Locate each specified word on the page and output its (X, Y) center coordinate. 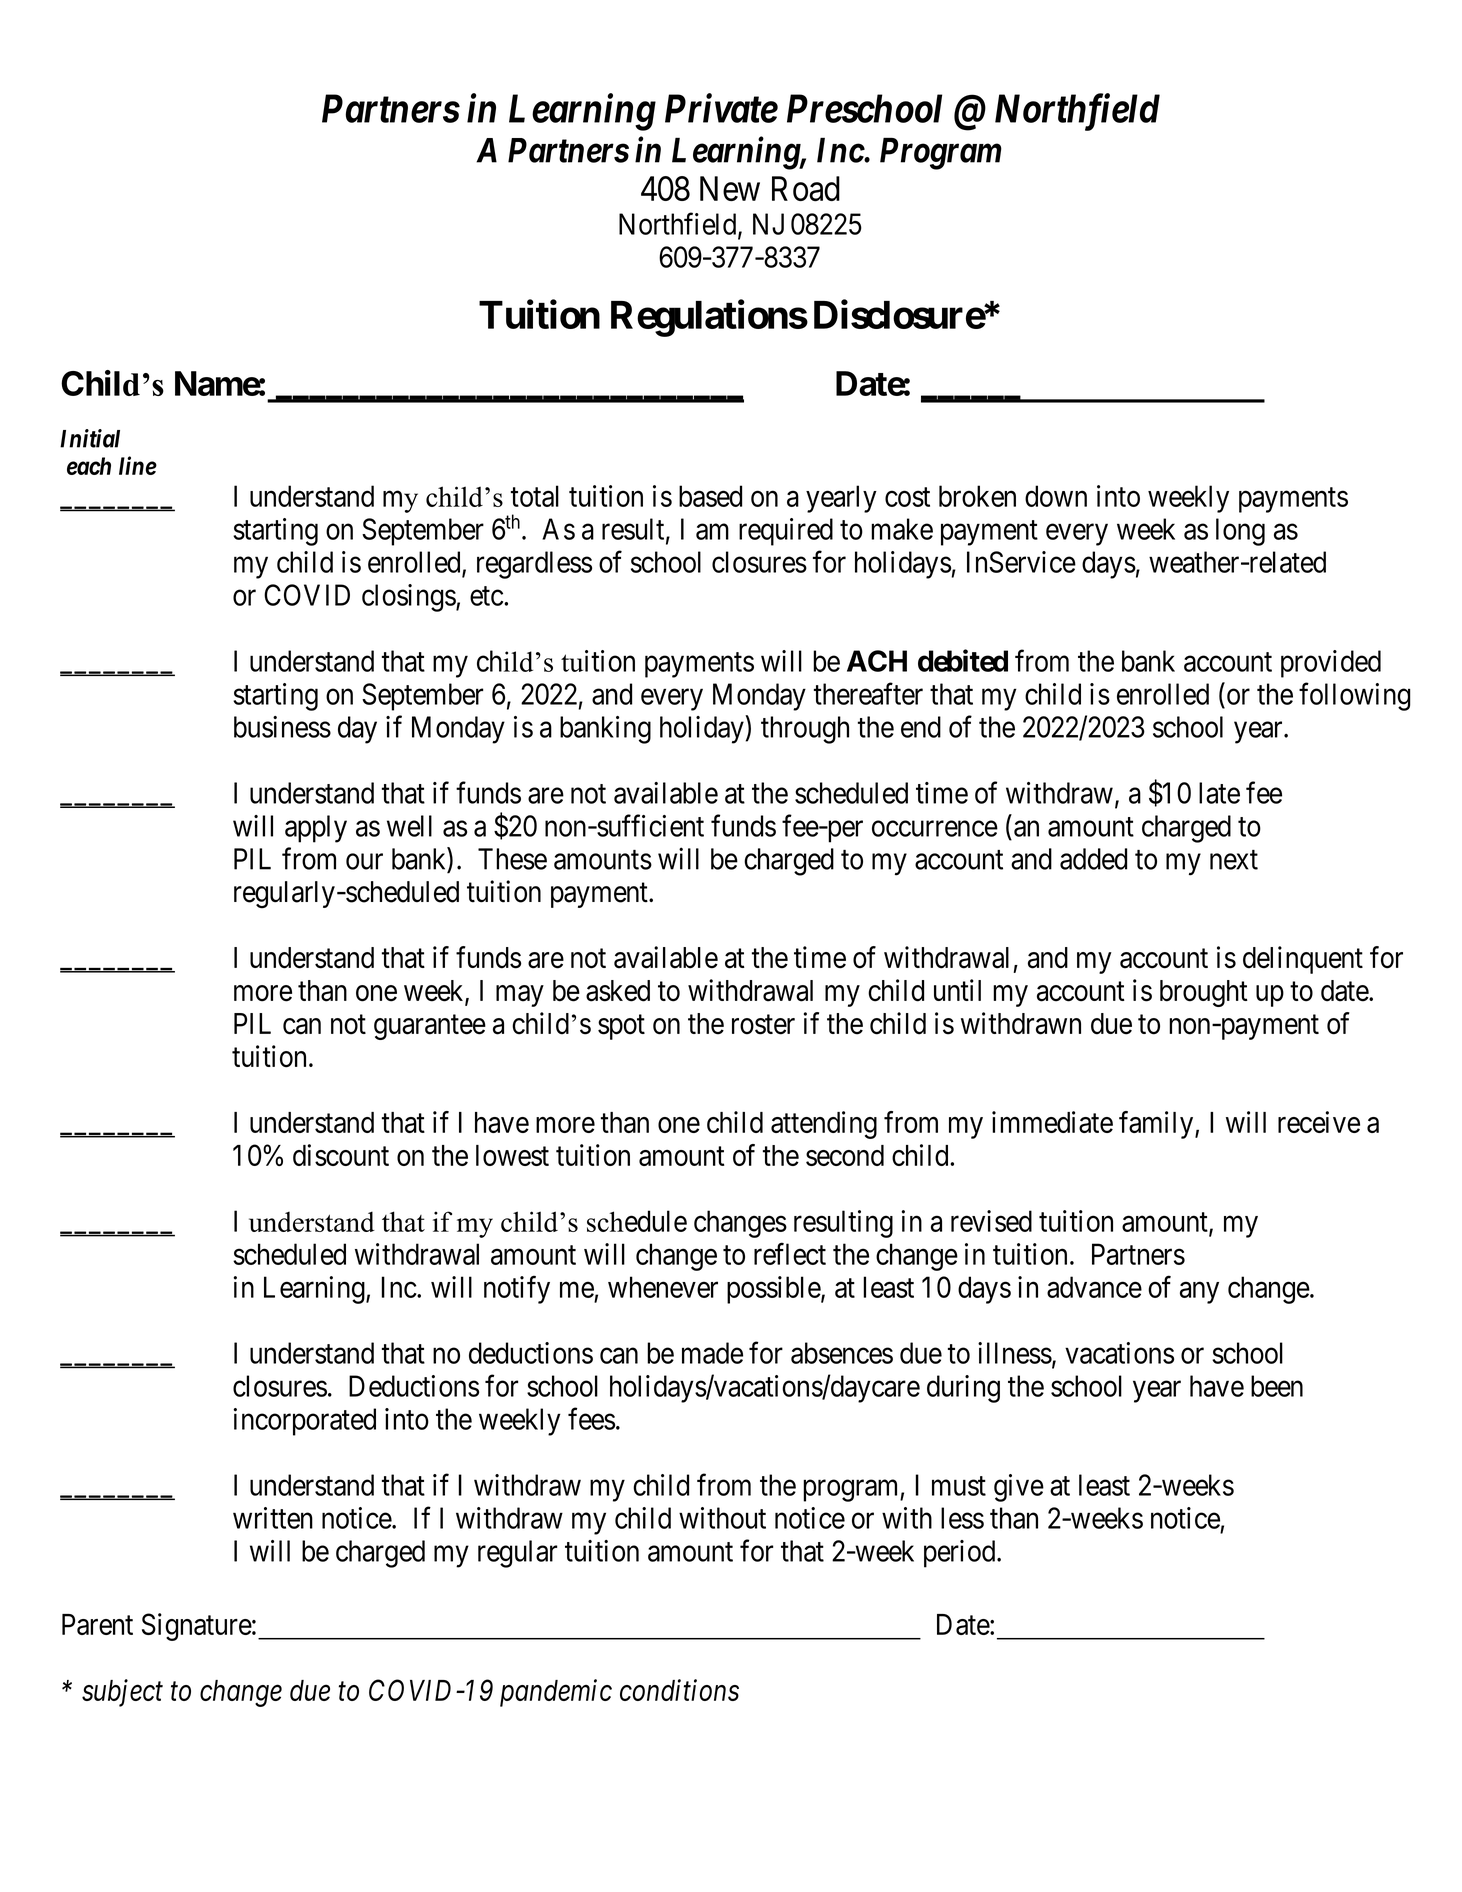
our (364, 862)
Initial (90, 438)
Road (806, 189)
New (730, 188)
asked (618, 991)
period (961, 1554)
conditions (679, 1690)
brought (1204, 993)
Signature (197, 1627)
